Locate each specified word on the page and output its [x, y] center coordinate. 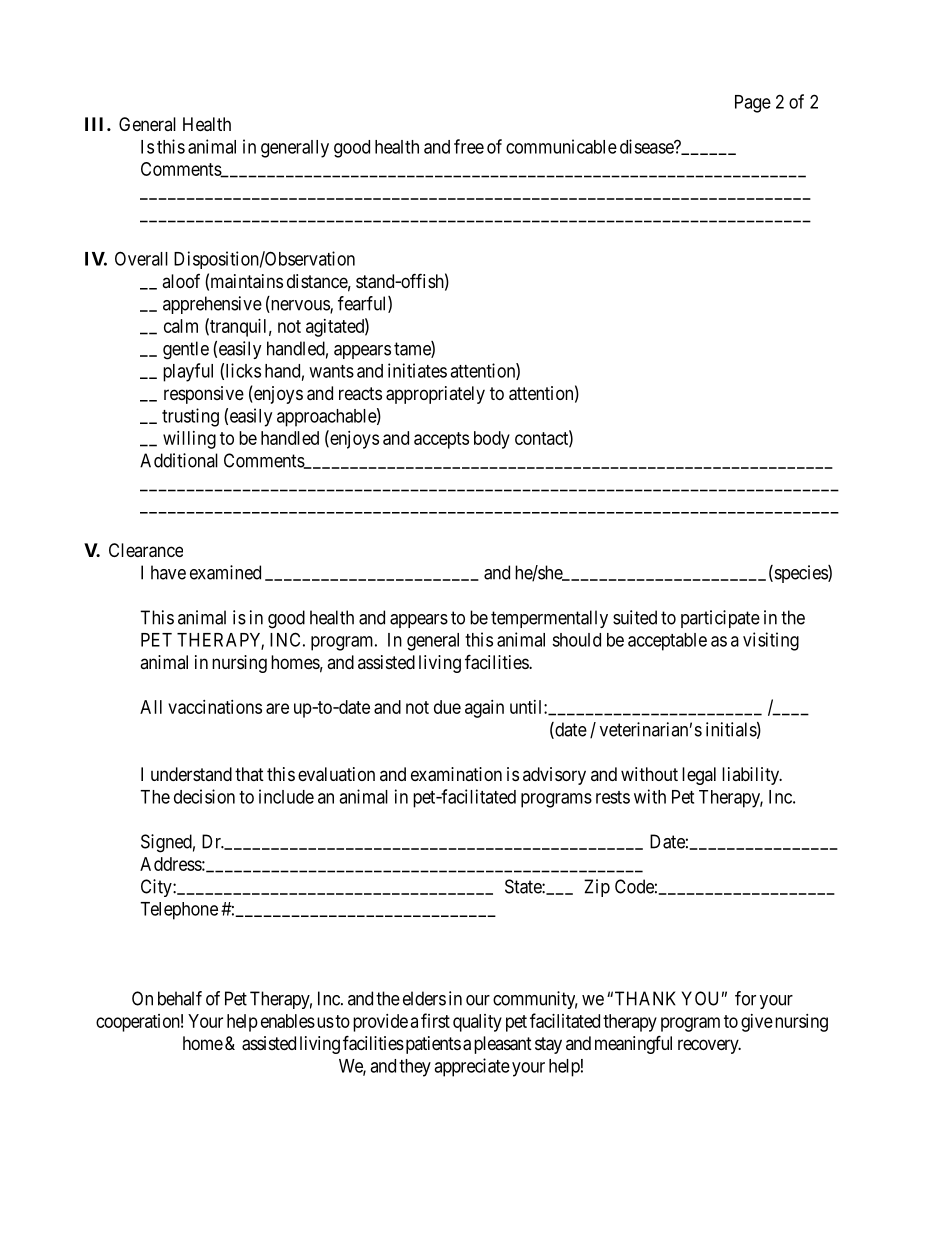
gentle [186, 350]
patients [432, 1045]
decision [204, 796]
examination [456, 774]
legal [699, 776]
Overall [141, 258]
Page [753, 104]
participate [720, 619]
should [576, 640]
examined [225, 572]
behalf [180, 998]
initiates [417, 370]
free [469, 146]
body [492, 440]
